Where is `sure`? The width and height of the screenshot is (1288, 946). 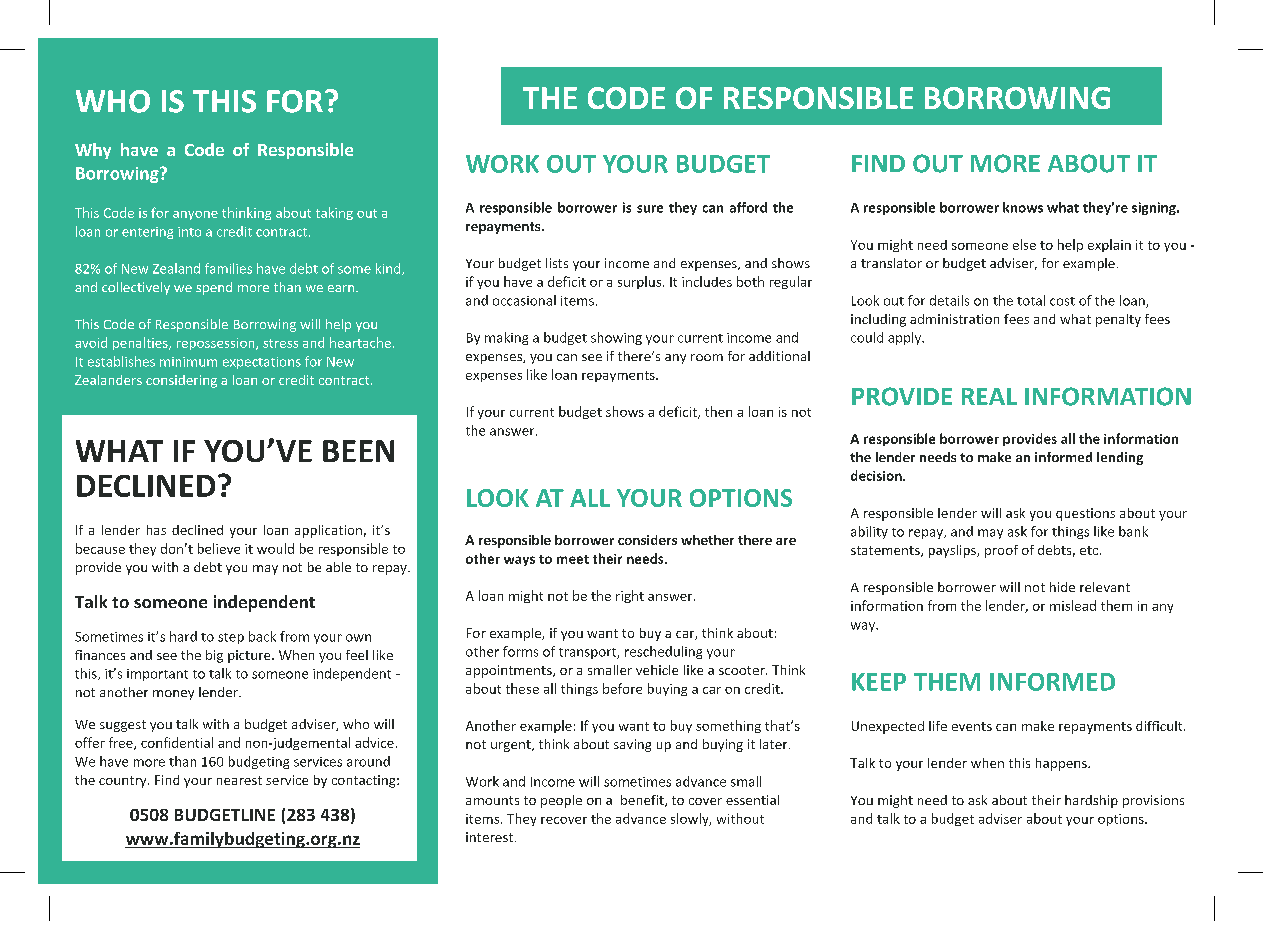 sure is located at coordinates (650, 209).
